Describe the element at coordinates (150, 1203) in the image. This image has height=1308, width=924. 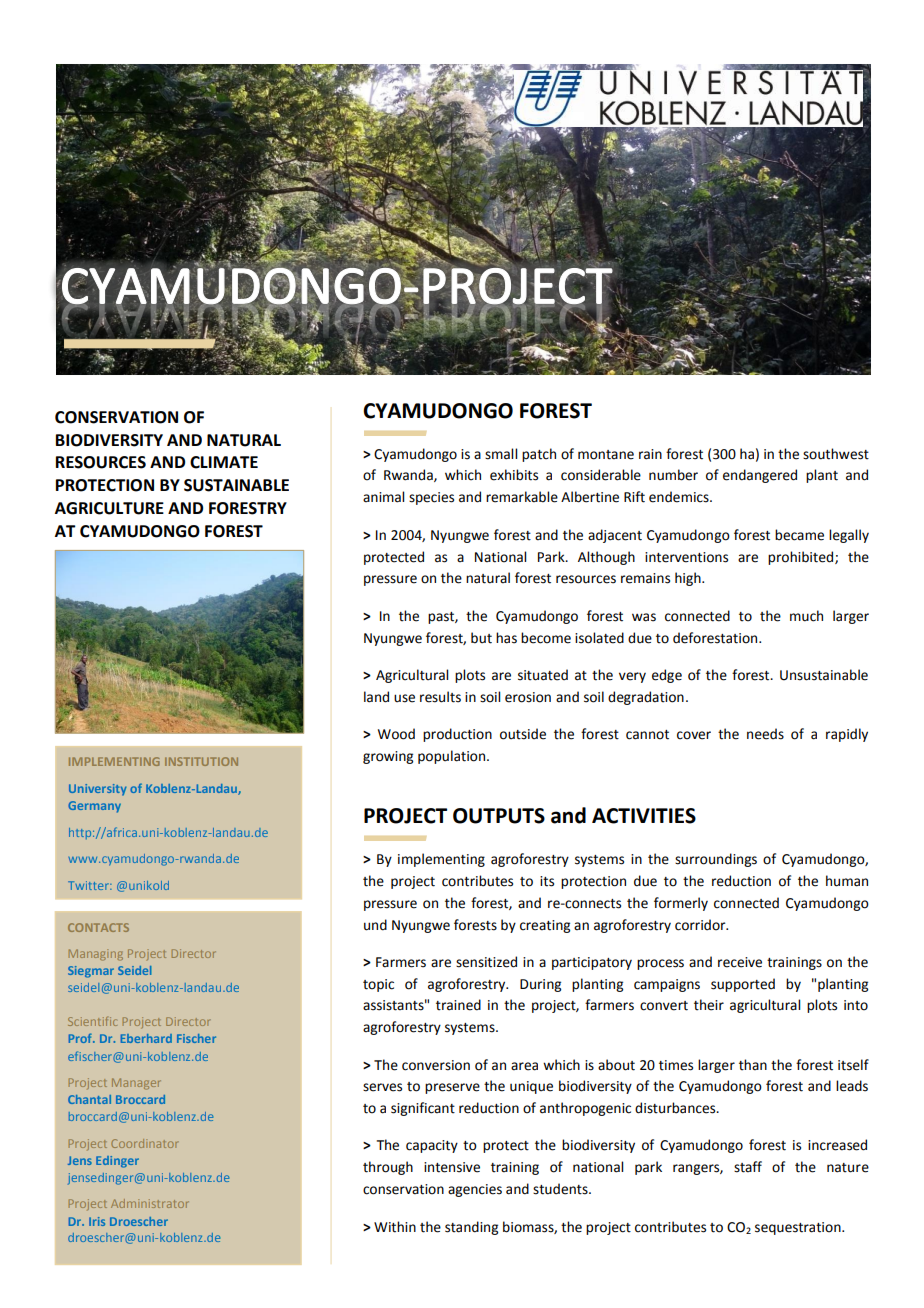
I see `Administrator` at that location.
